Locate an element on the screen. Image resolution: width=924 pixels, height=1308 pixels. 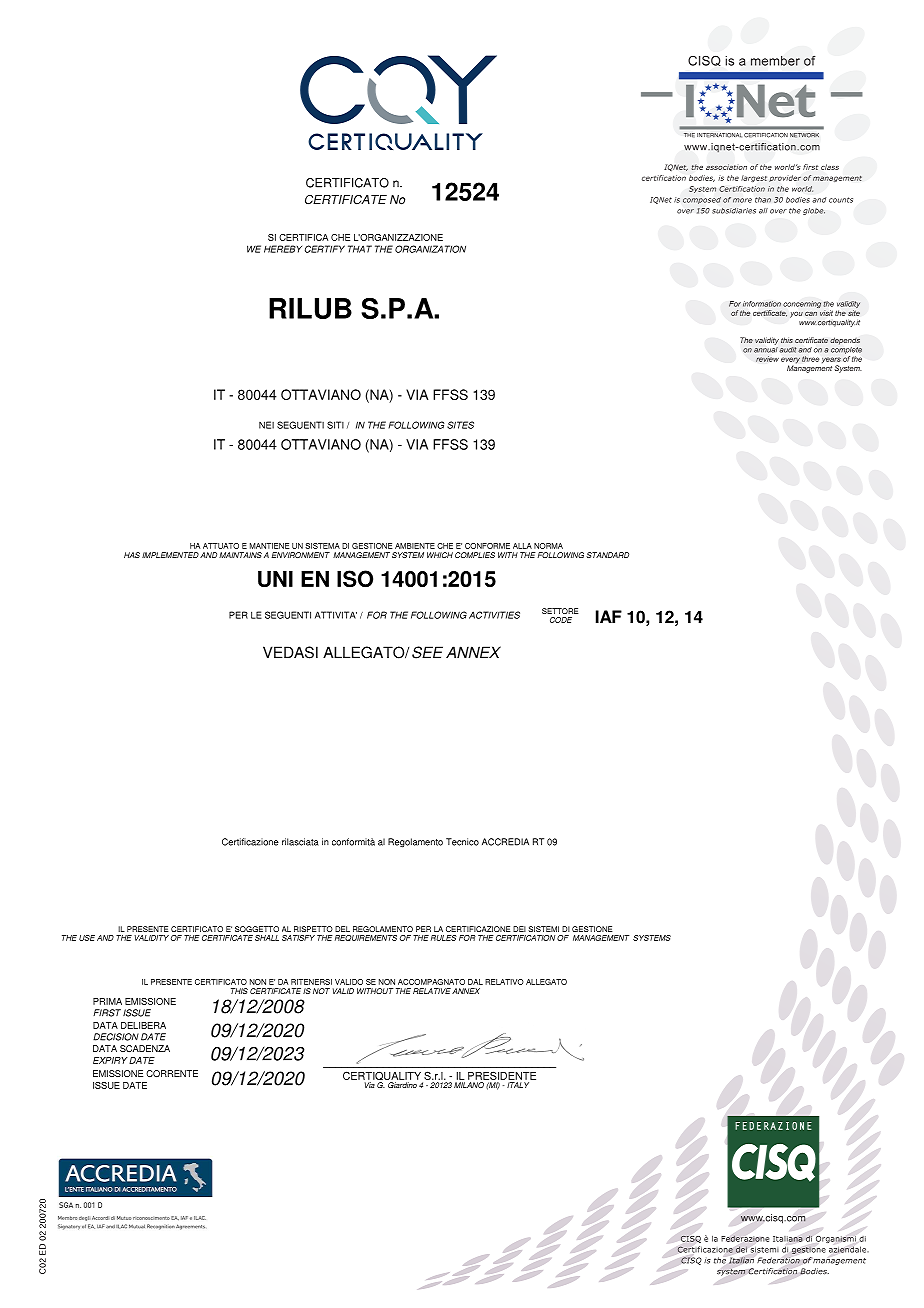
USE is located at coordinates (87, 938).
